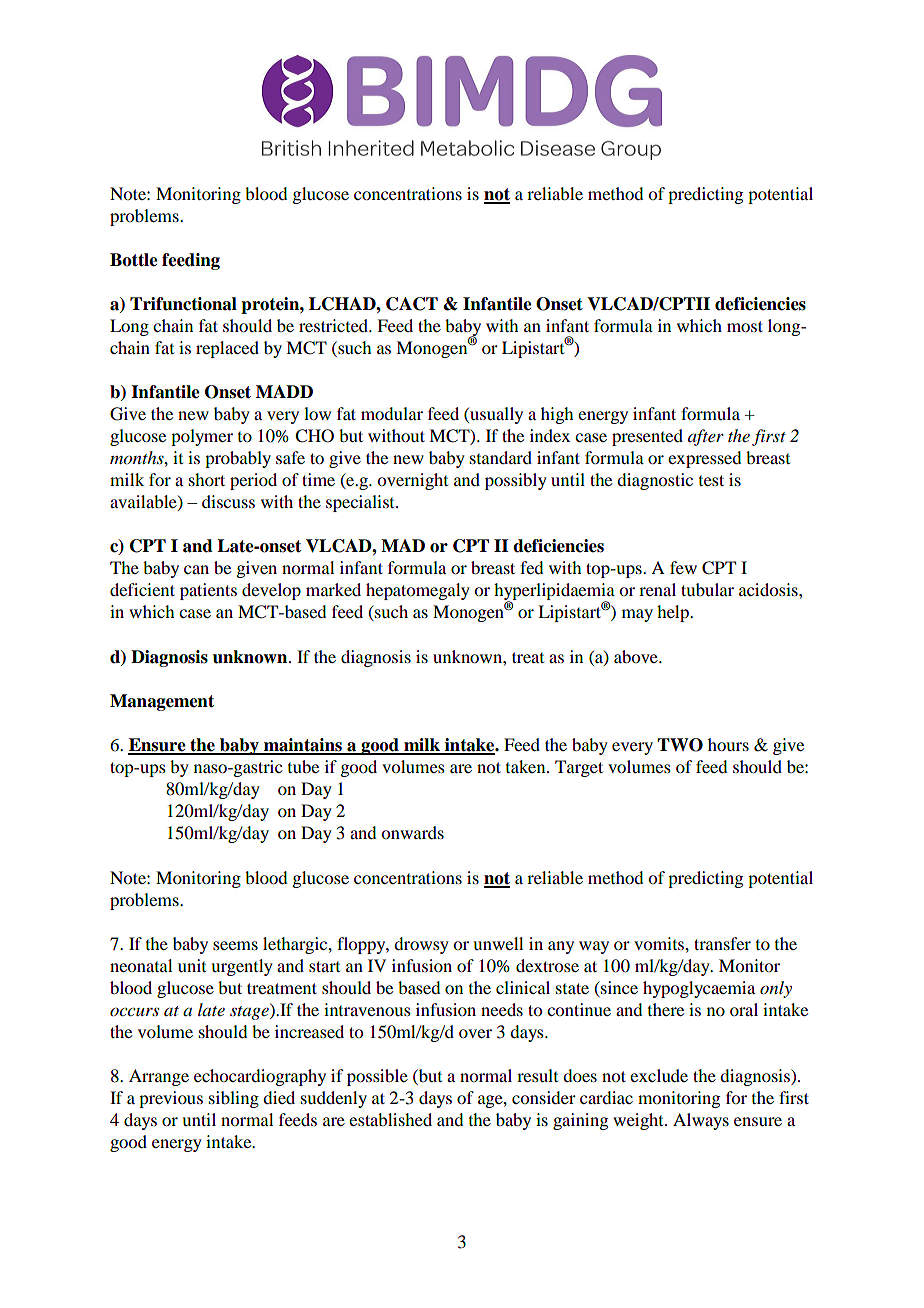 The width and height of the image is (924, 1308). I want to click on onwards, so click(412, 832).
